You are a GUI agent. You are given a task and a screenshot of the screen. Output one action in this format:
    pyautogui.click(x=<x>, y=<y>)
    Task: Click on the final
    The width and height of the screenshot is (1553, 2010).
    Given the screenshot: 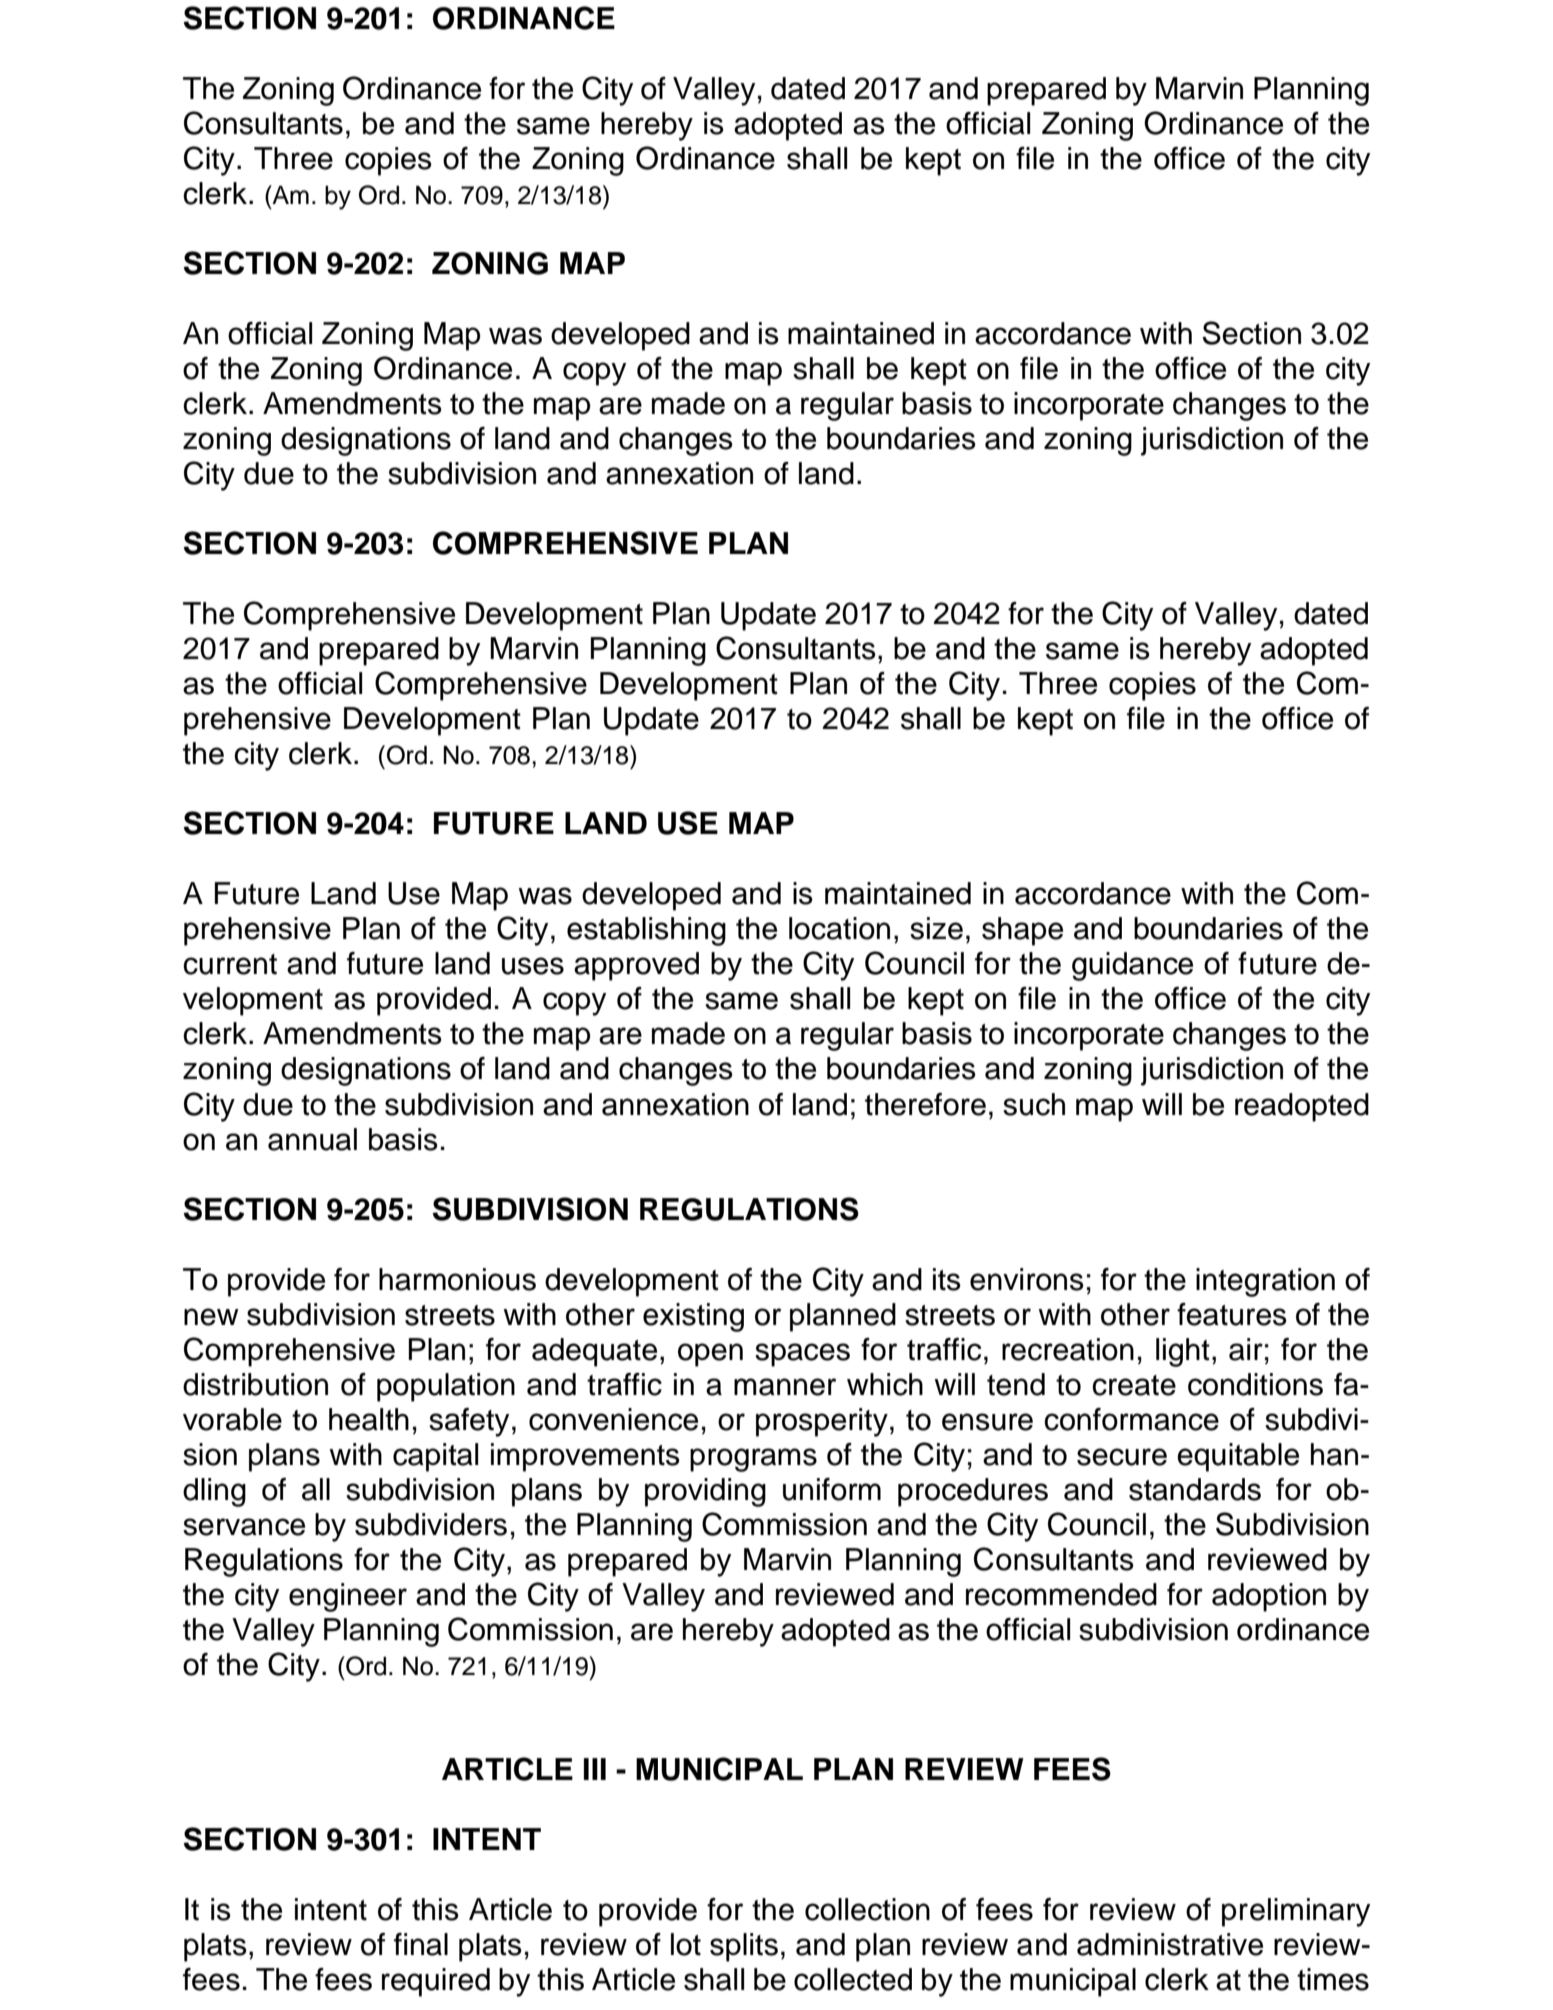 What is the action you would take?
    pyautogui.click(x=421, y=1944)
